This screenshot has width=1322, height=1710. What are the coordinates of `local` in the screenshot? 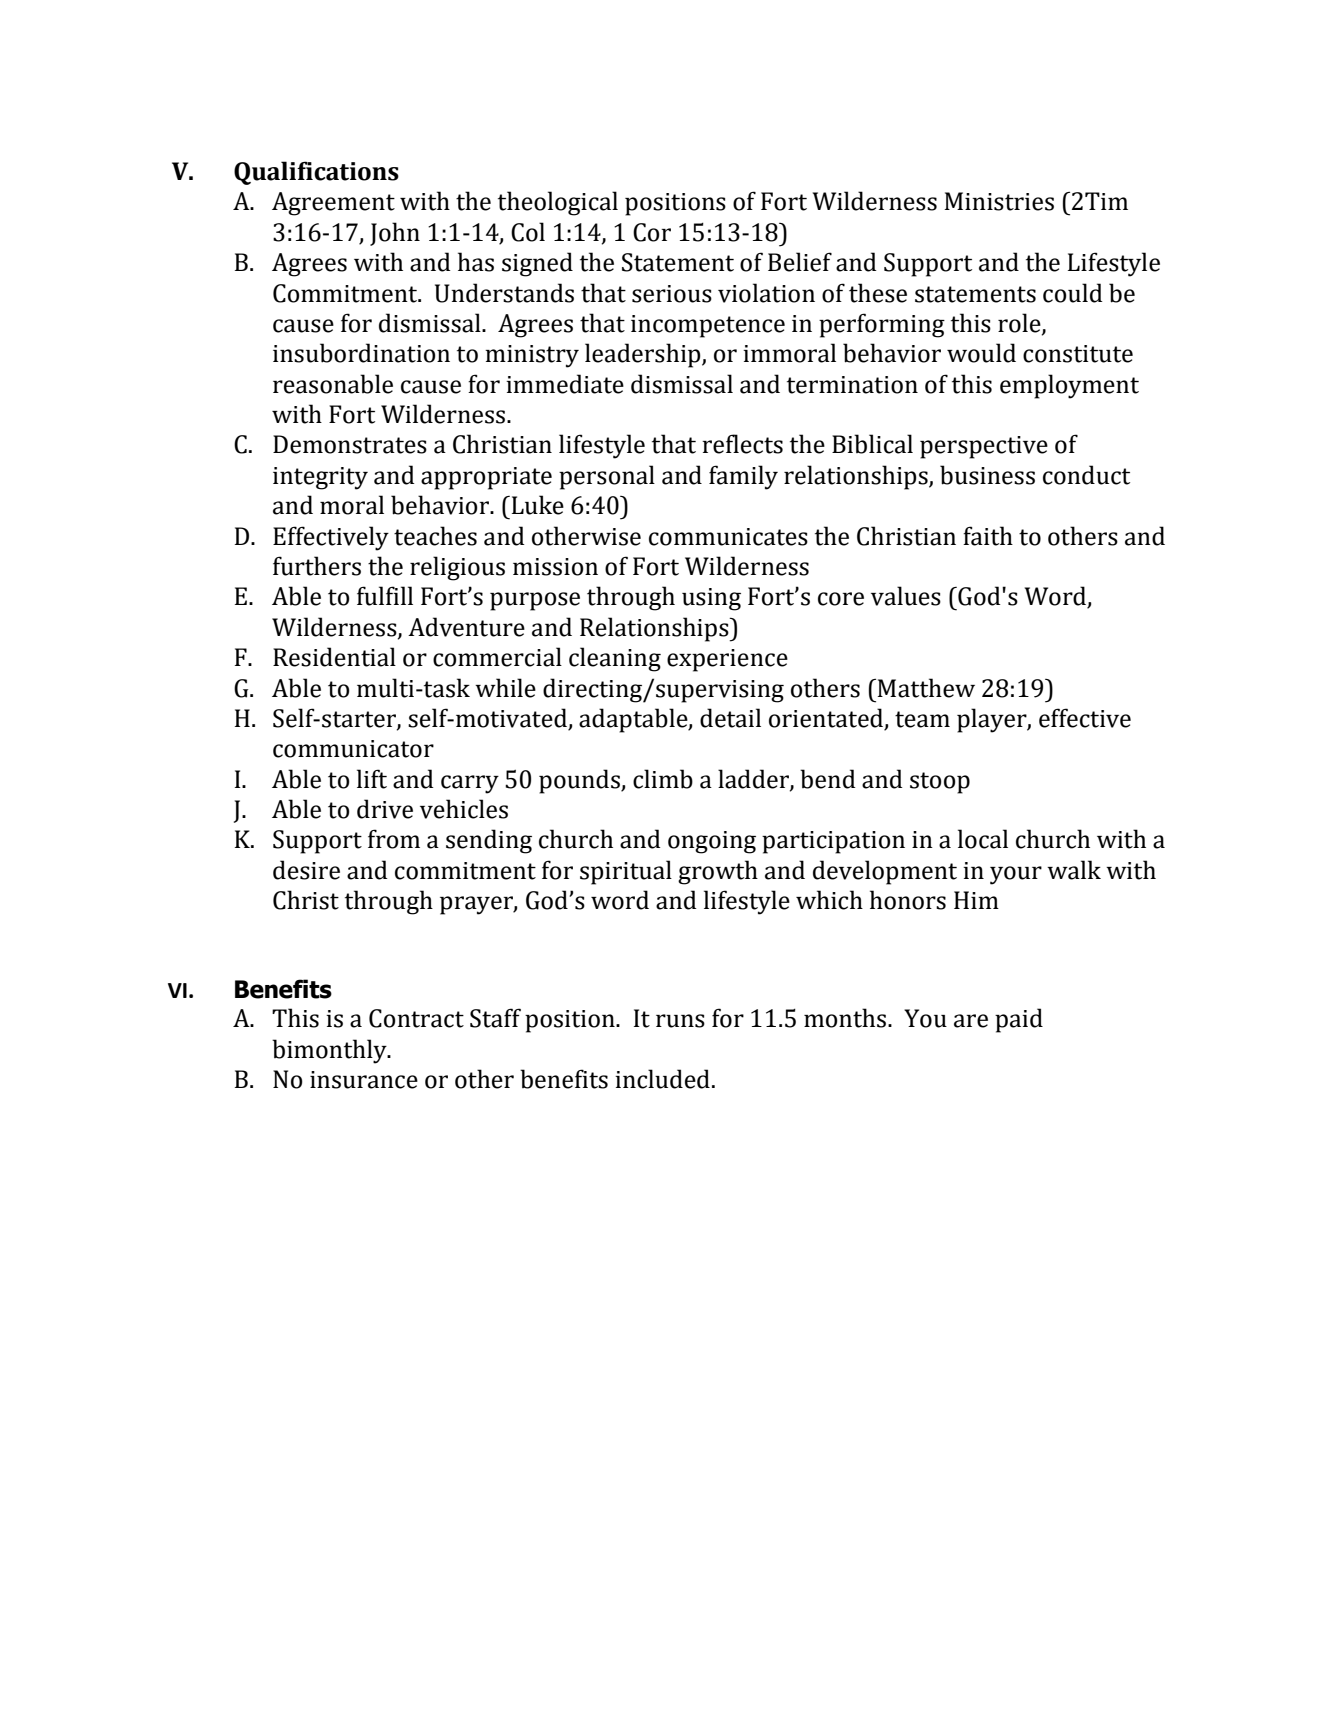 It's located at (983, 839).
